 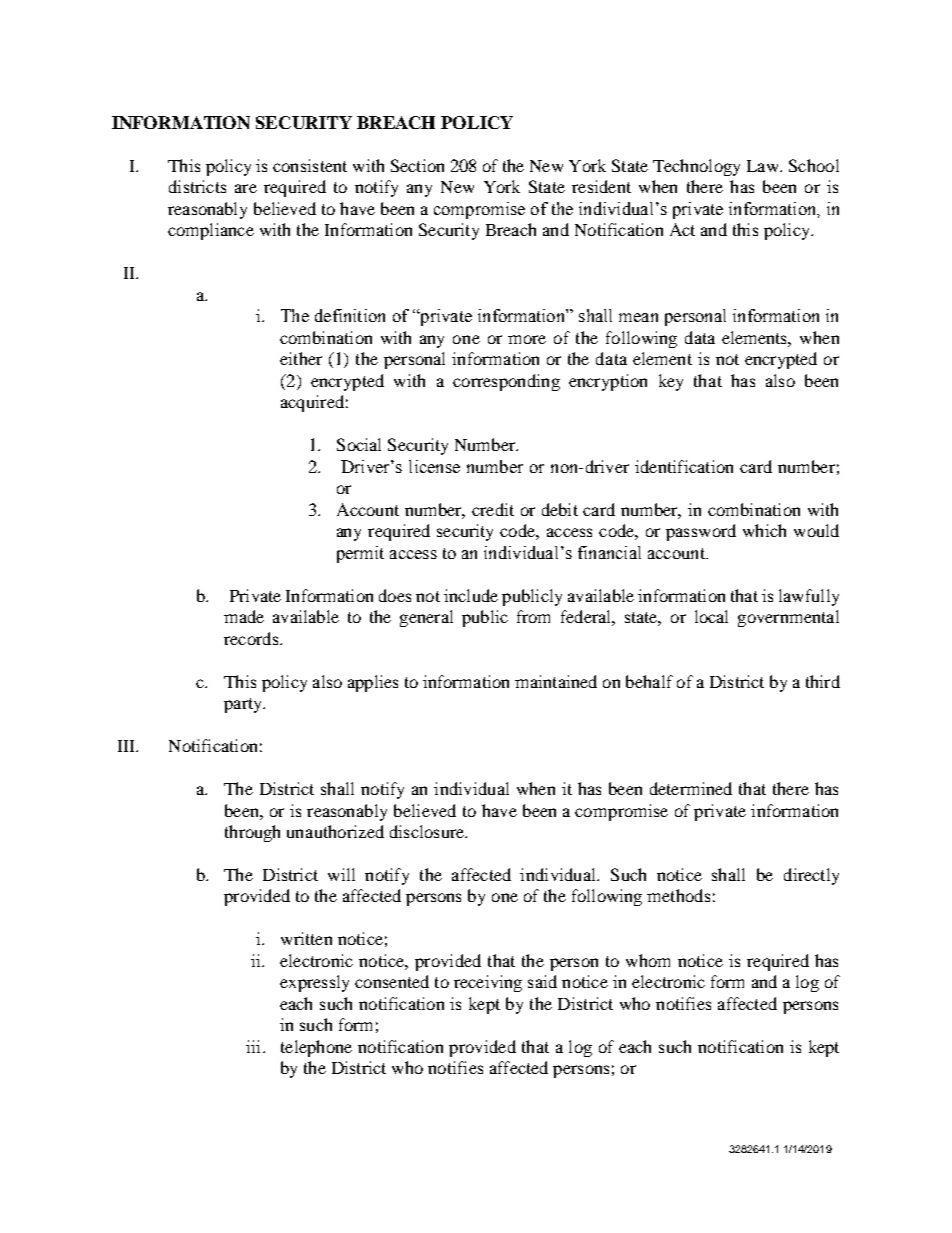 What do you see at coordinates (316, 1048) in the document?
I see `telephone` at bounding box center [316, 1048].
